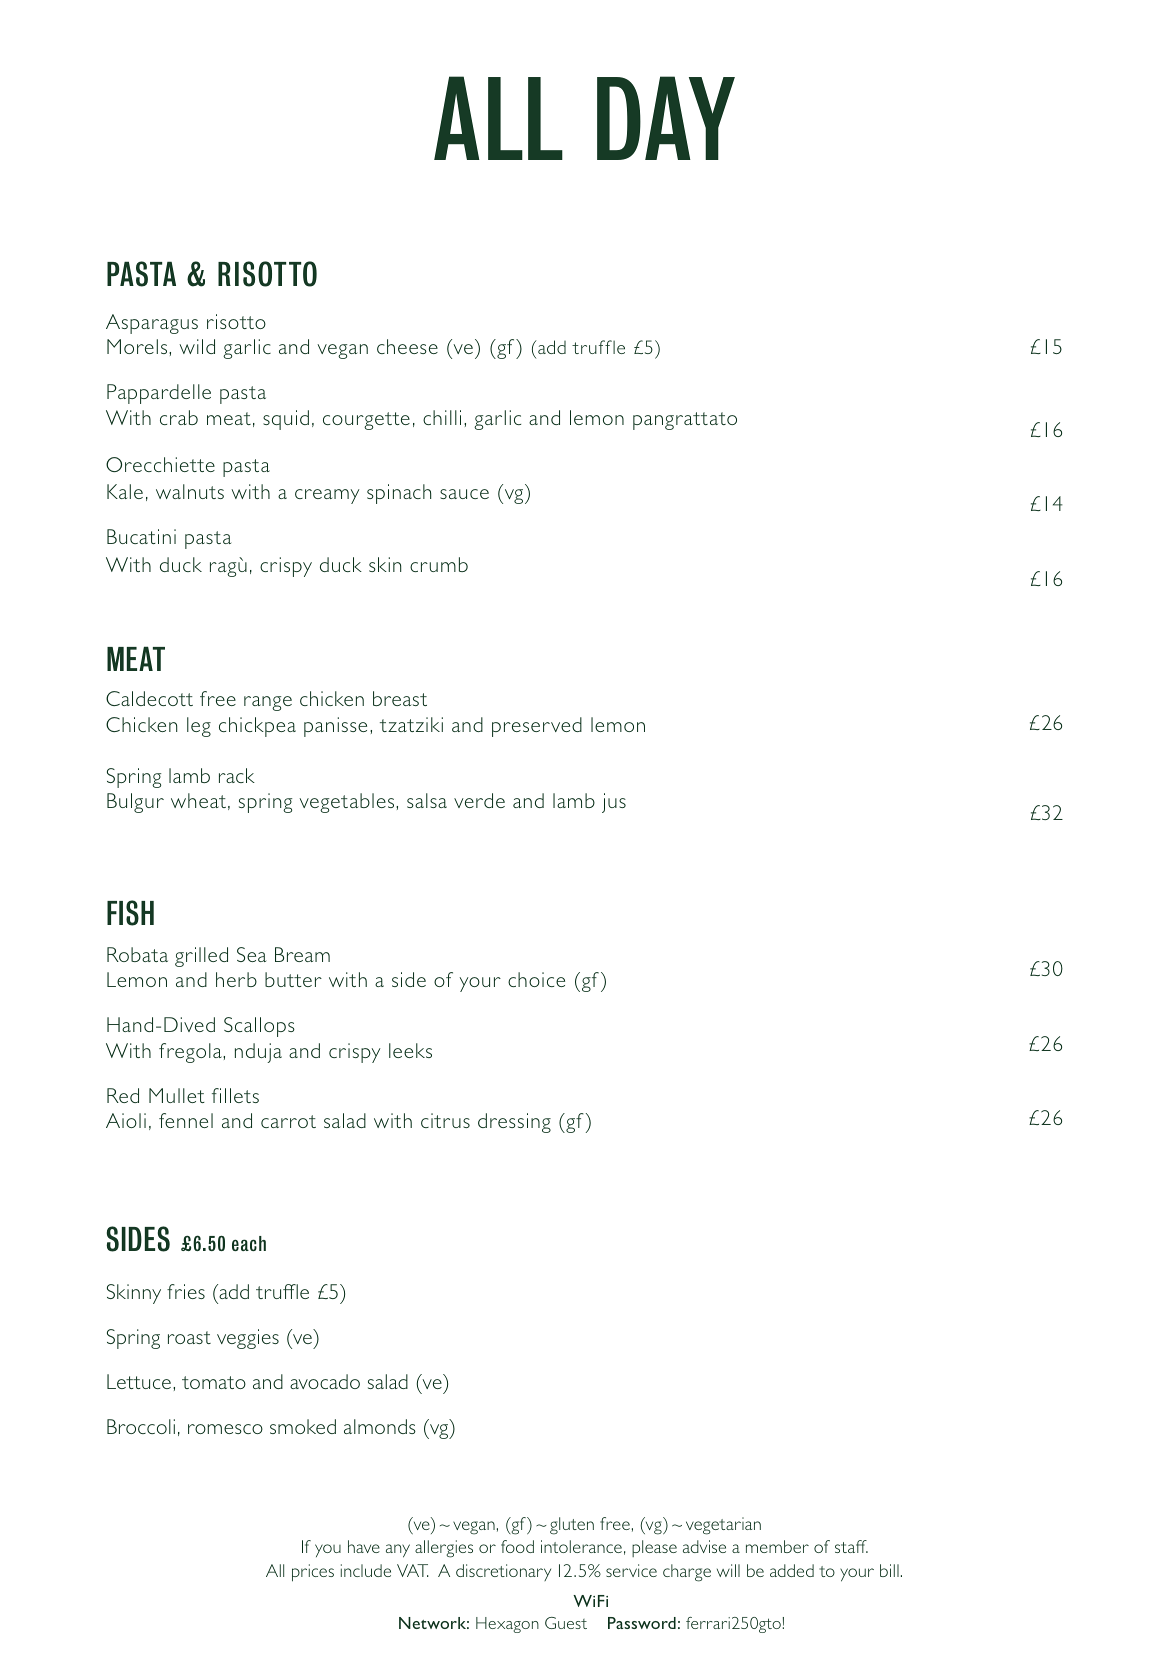 Image resolution: width=1169 pixels, height=1654 pixels. I want to click on DAY, so click(666, 118).
